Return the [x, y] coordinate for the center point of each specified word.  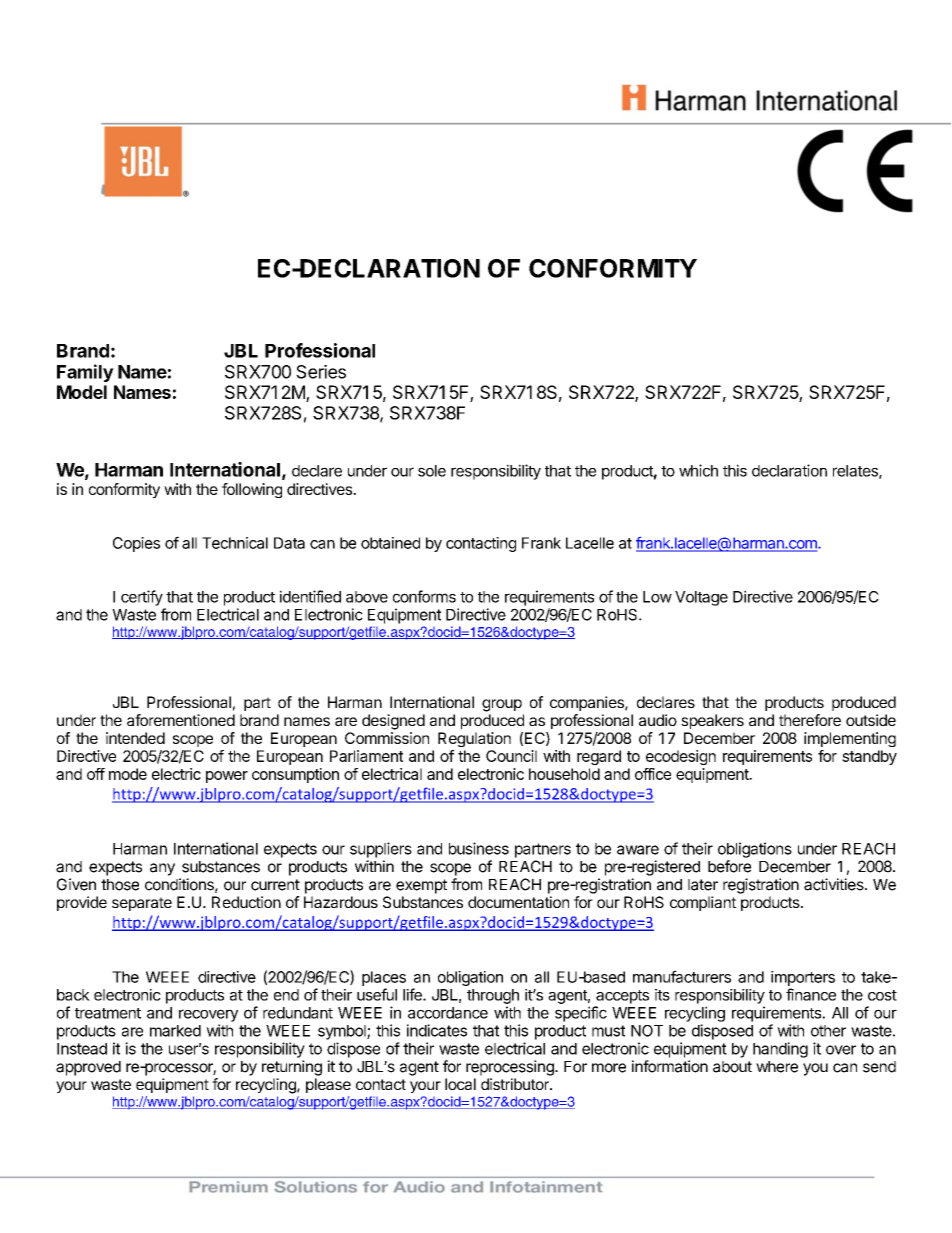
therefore [810, 720]
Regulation [474, 739]
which [698, 470]
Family [85, 373]
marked [175, 1031]
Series [321, 372]
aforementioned [181, 720]
